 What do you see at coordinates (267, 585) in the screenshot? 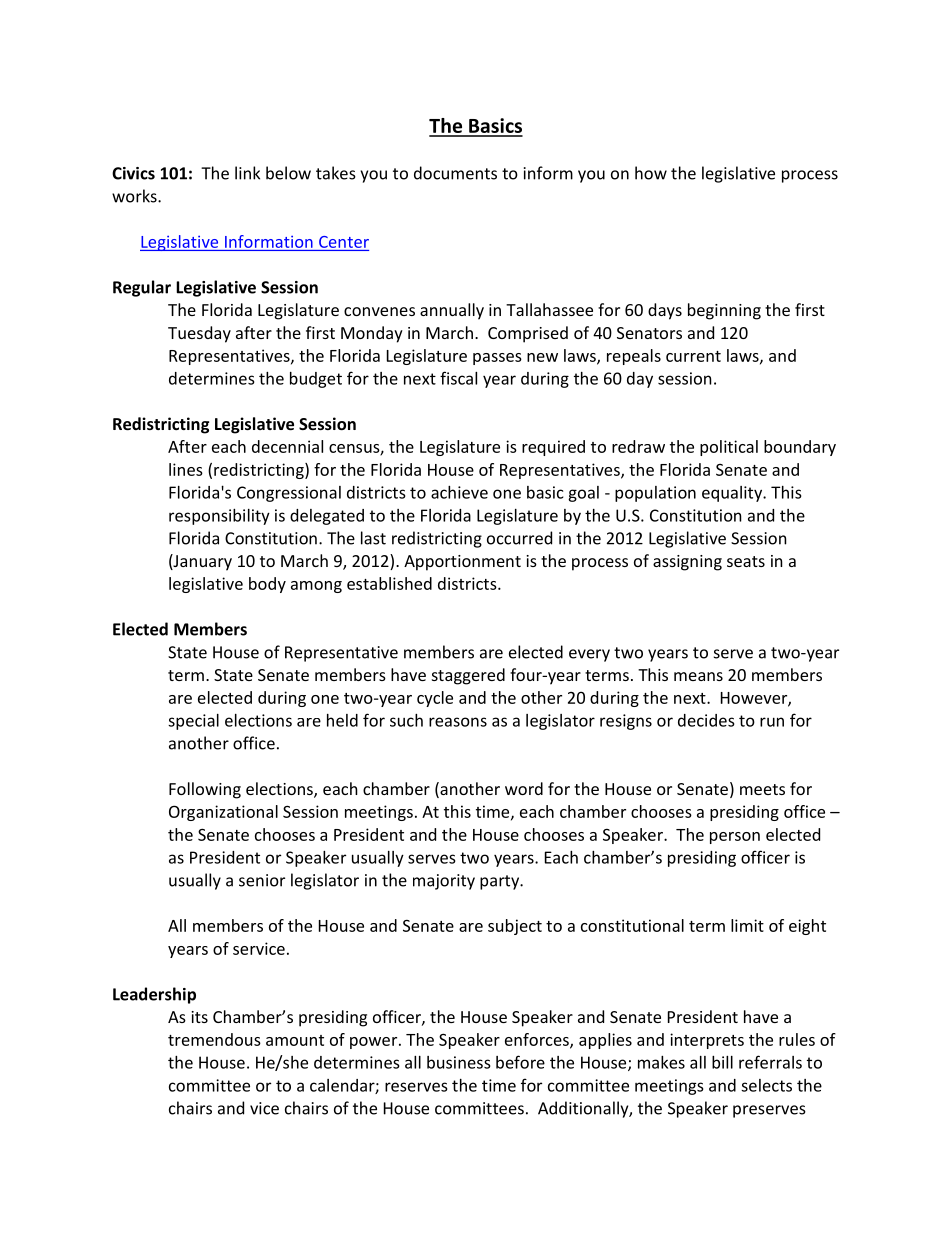
I see `body` at bounding box center [267, 585].
